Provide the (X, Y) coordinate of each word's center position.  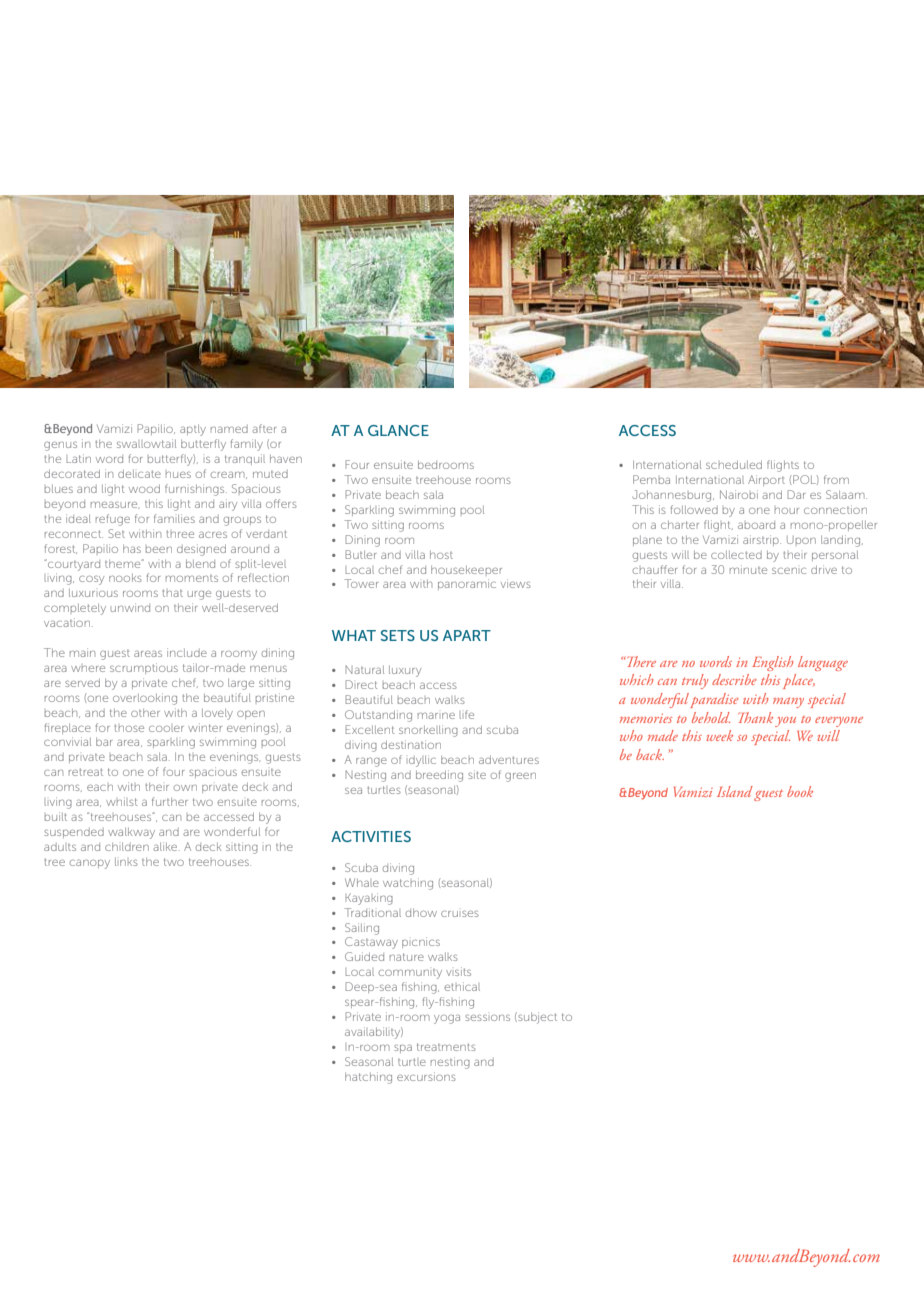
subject (536, 1018)
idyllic (422, 761)
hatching (368, 1078)
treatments (446, 1047)
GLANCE (398, 430)
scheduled (734, 464)
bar (104, 742)
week (719, 735)
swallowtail (146, 443)
